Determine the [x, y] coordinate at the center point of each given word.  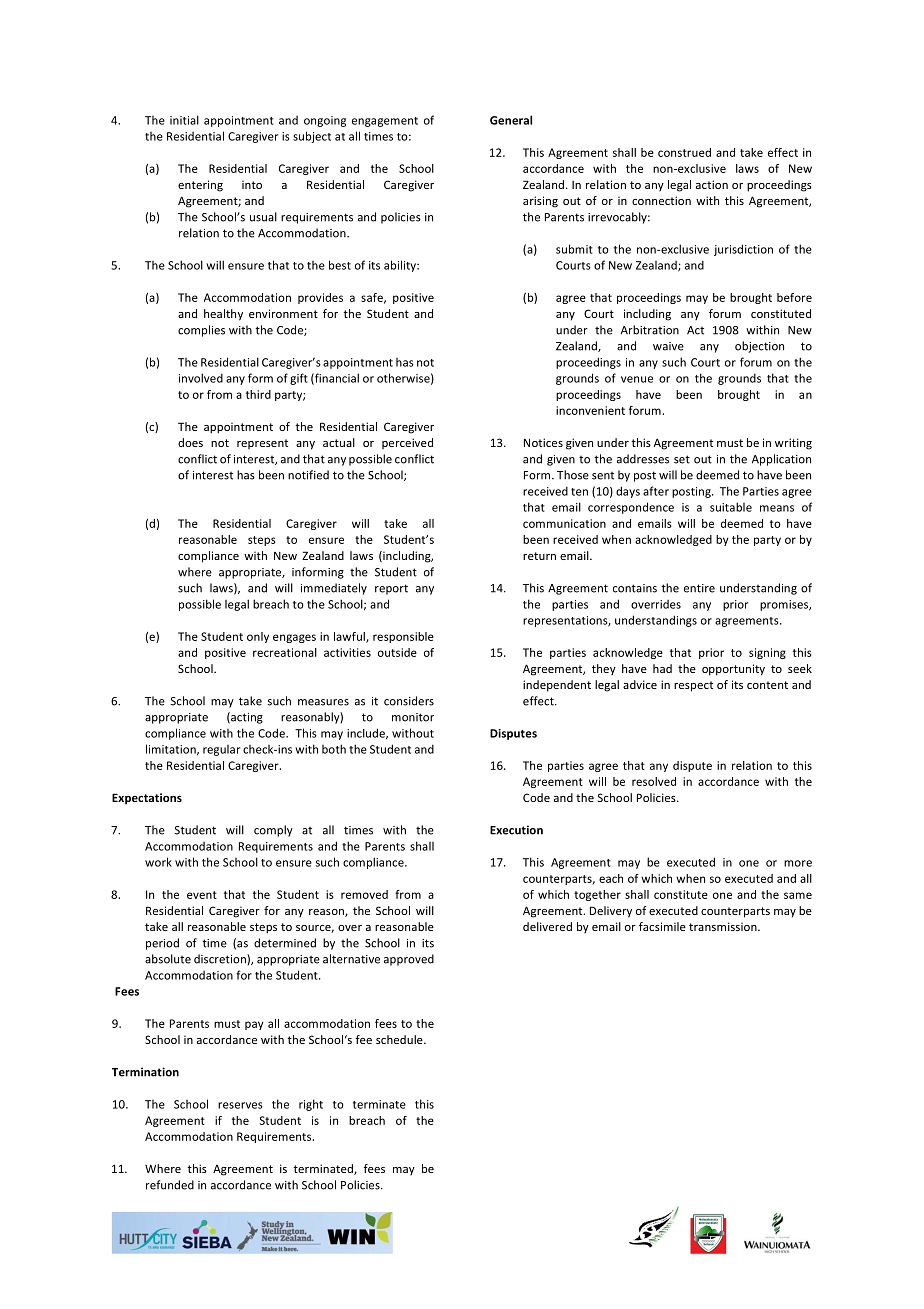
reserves [240, 1105]
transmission [724, 926]
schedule [400, 1039]
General [511, 120]
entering [200, 186]
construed [684, 152]
